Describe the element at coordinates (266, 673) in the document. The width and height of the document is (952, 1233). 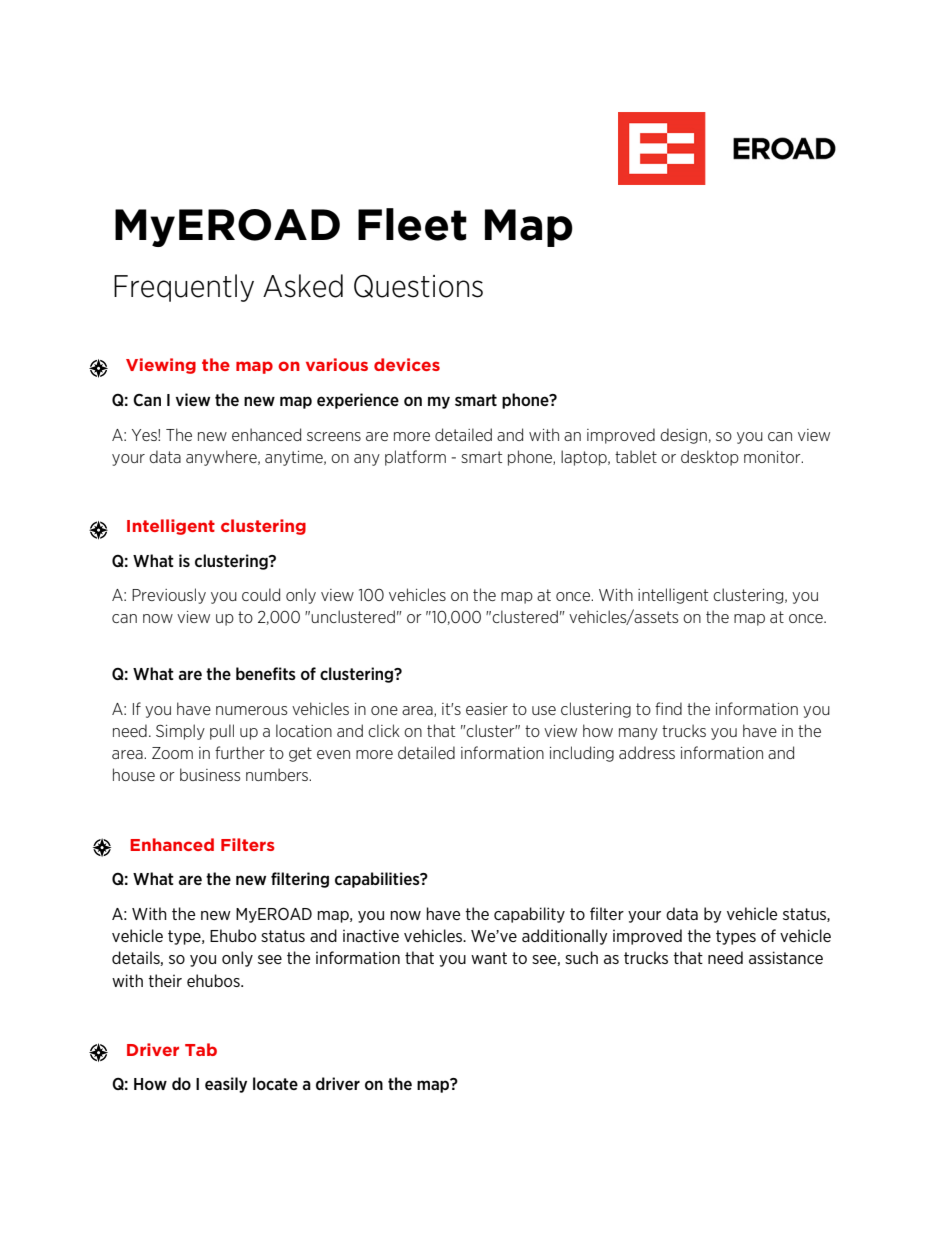
I see `benefits` at that location.
